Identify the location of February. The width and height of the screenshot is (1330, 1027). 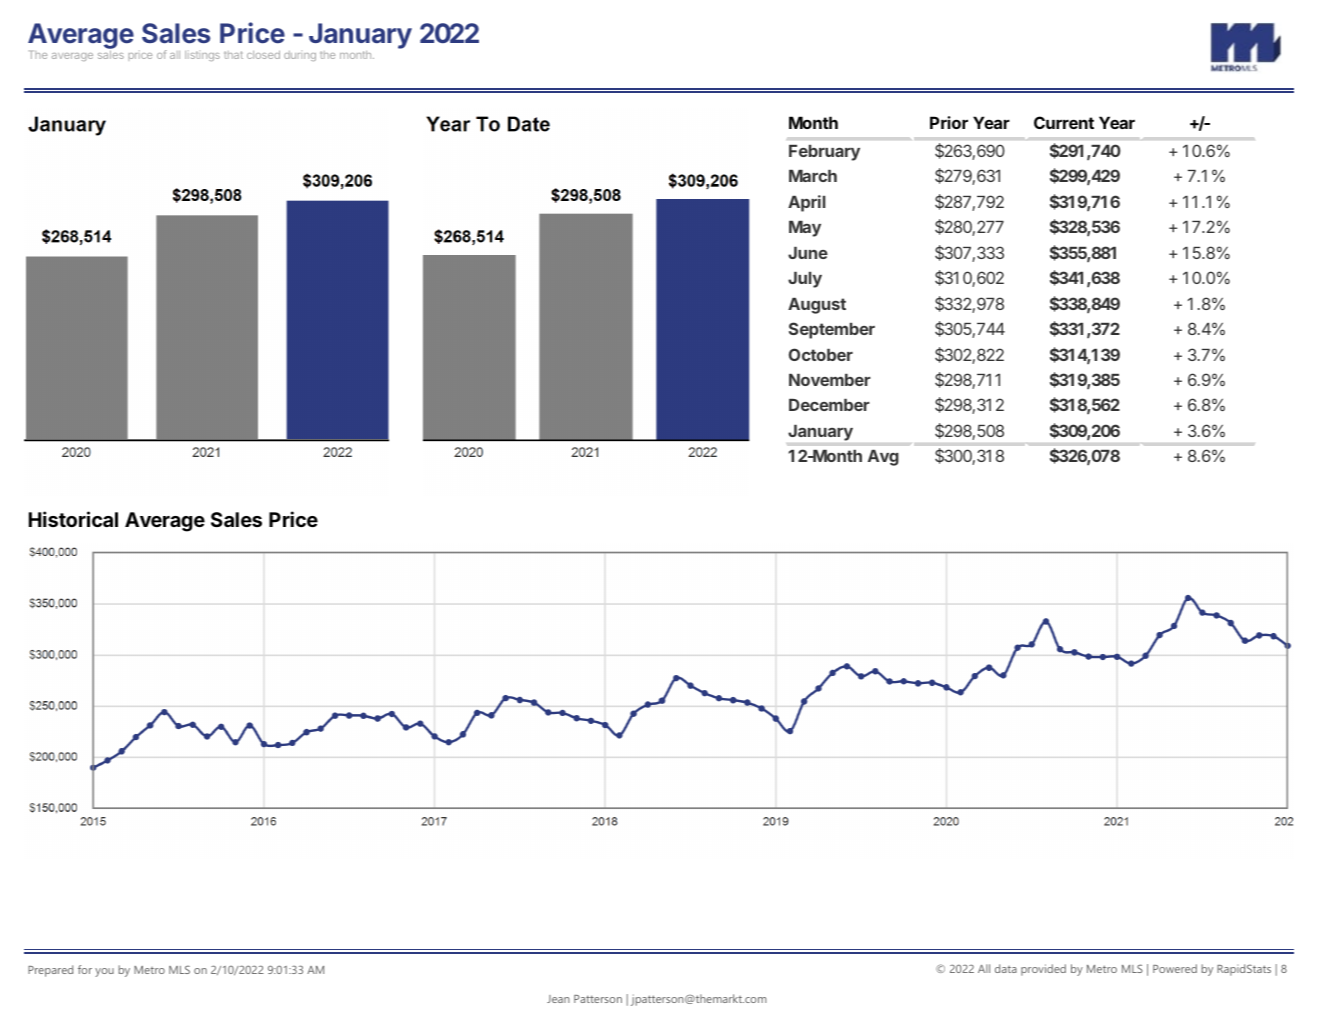
(824, 153).
